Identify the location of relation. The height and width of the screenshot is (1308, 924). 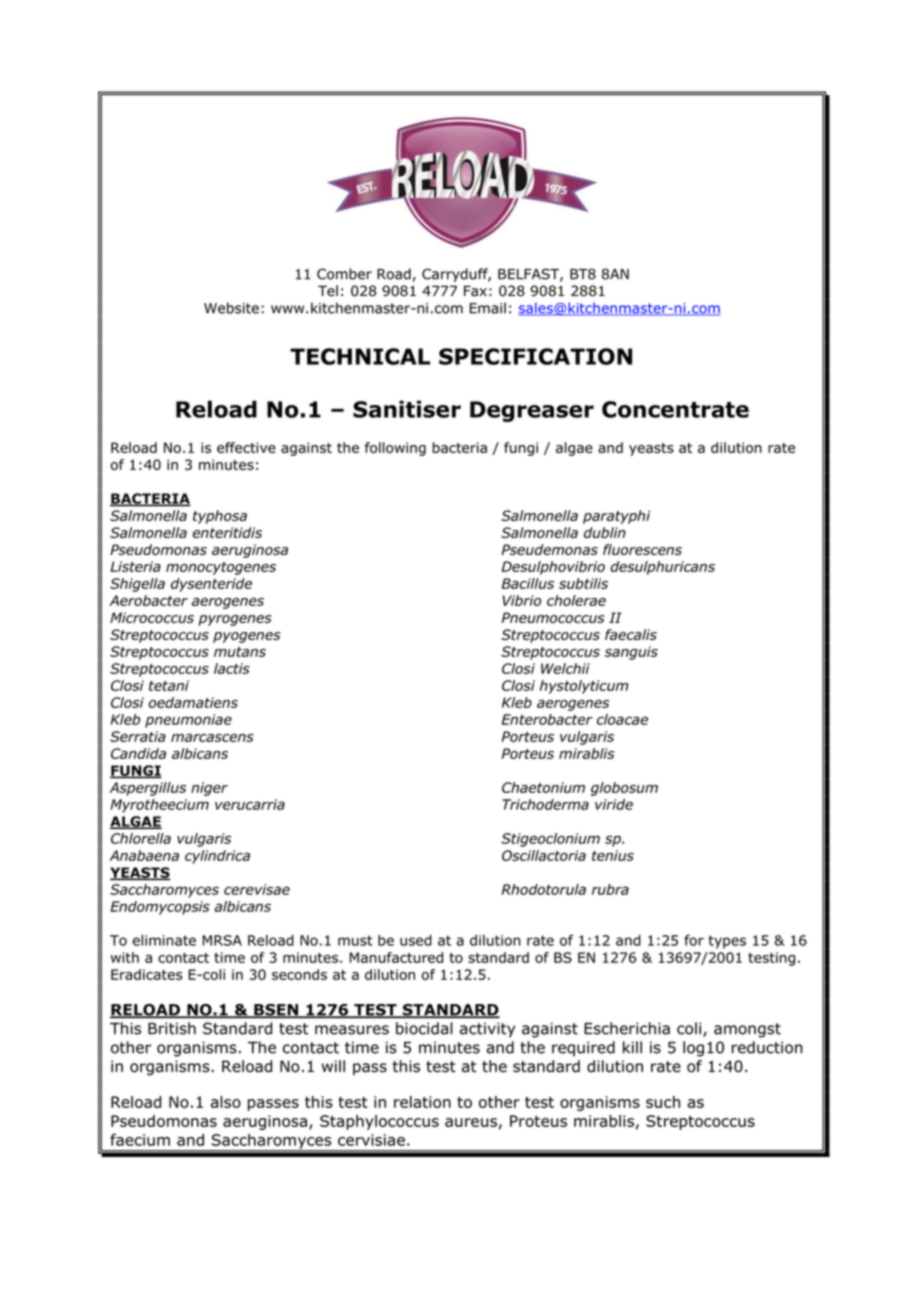
(422, 1102).
